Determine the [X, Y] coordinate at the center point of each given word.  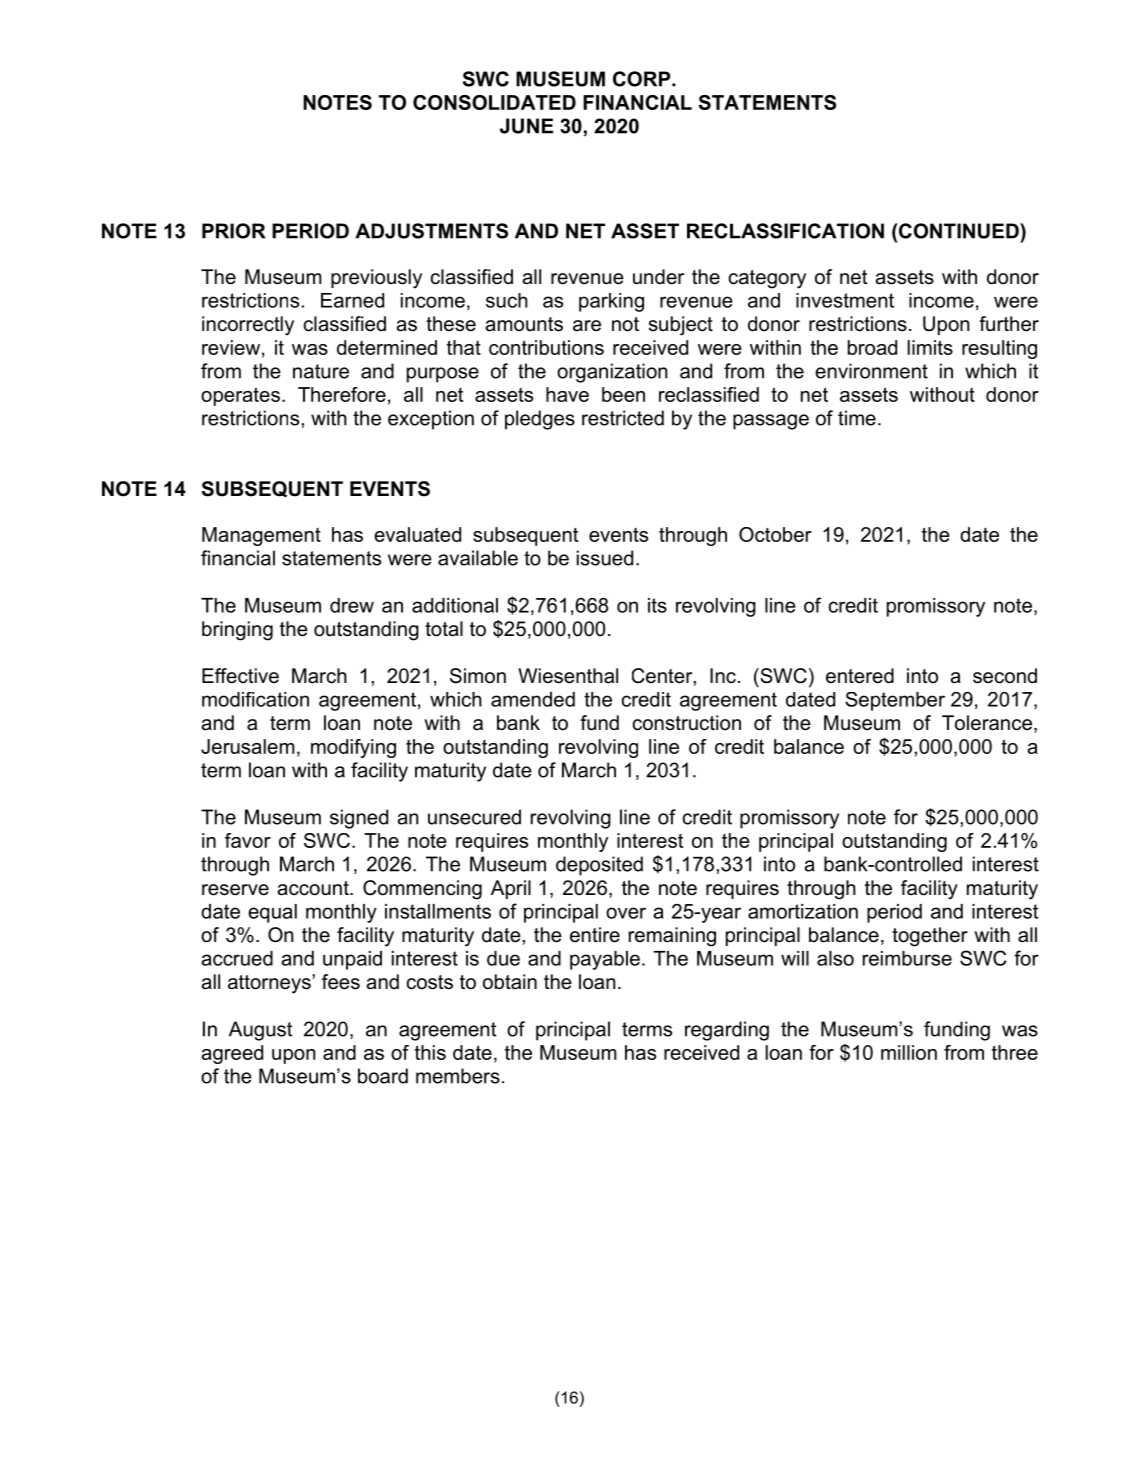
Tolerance [987, 723]
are [587, 326]
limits [930, 347]
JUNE [526, 126]
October [775, 534]
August [260, 1031]
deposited [599, 866]
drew [352, 605]
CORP [643, 79]
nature [321, 371]
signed [359, 819]
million [909, 1052]
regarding [727, 1031]
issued [605, 558]
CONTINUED [960, 231]
